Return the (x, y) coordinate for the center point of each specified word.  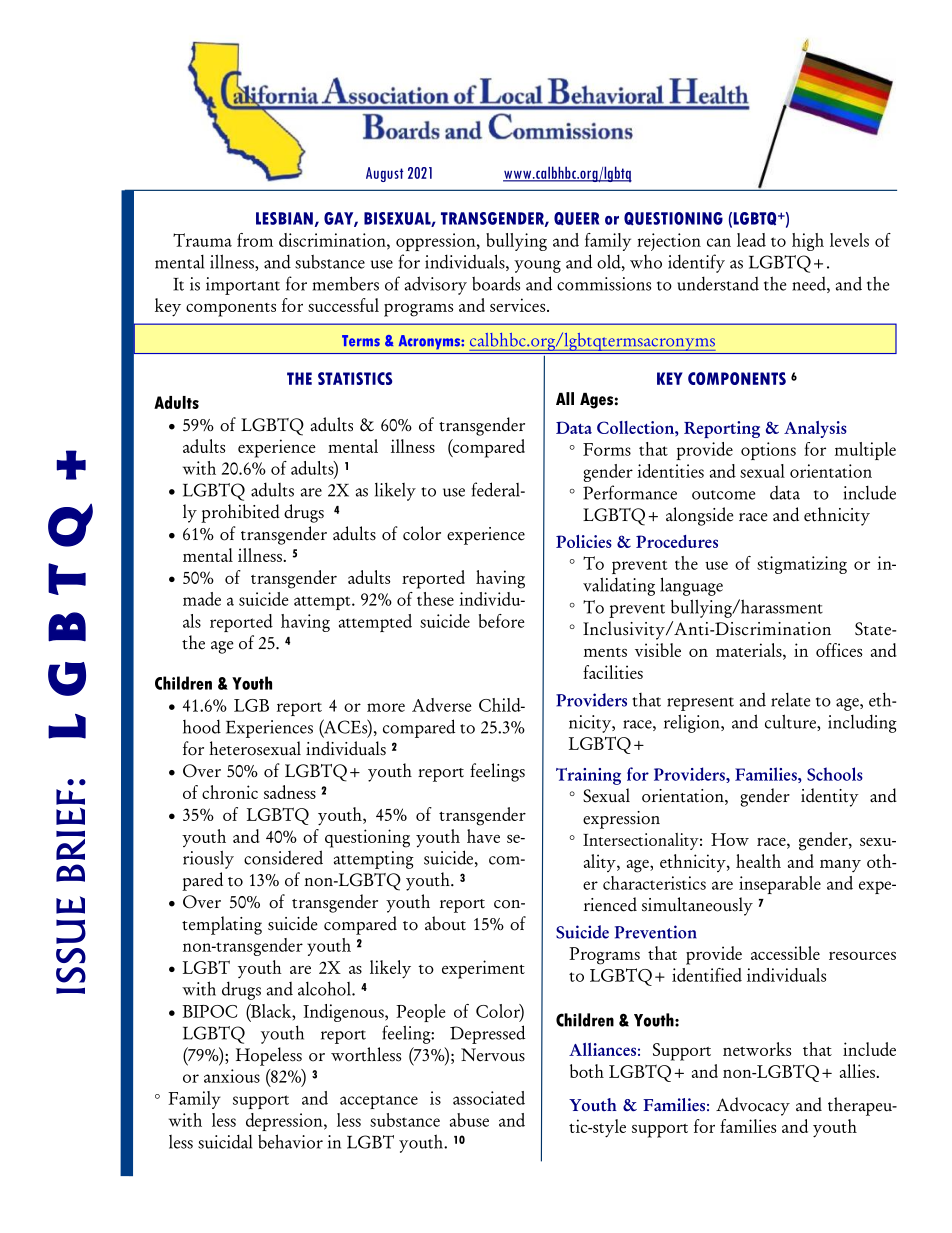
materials (750, 650)
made (202, 599)
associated (489, 1098)
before (502, 621)
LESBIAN (284, 218)
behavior (290, 1141)
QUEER (576, 219)
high (808, 242)
